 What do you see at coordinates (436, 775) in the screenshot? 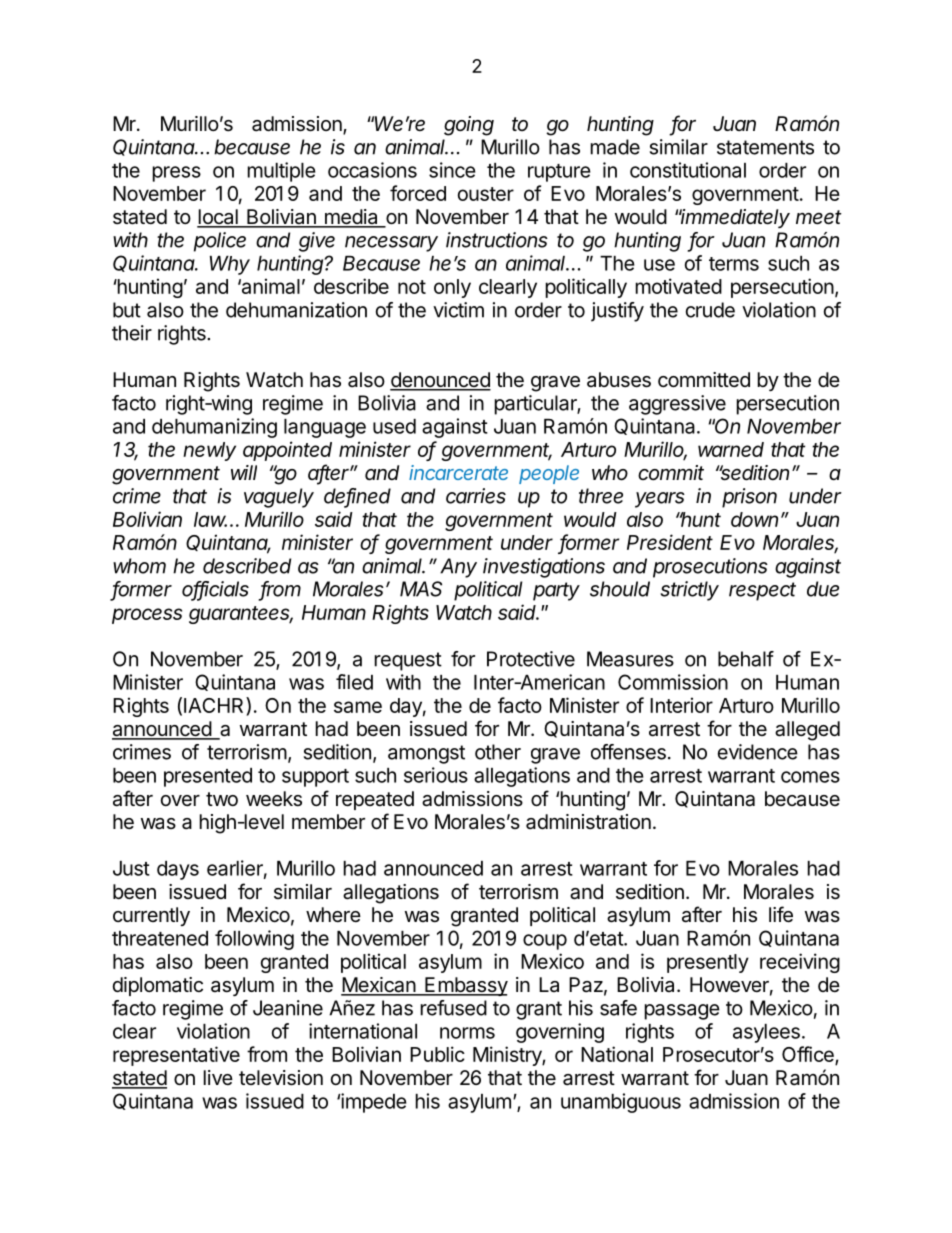
I see `serious` at bounding box center [436, 775].
